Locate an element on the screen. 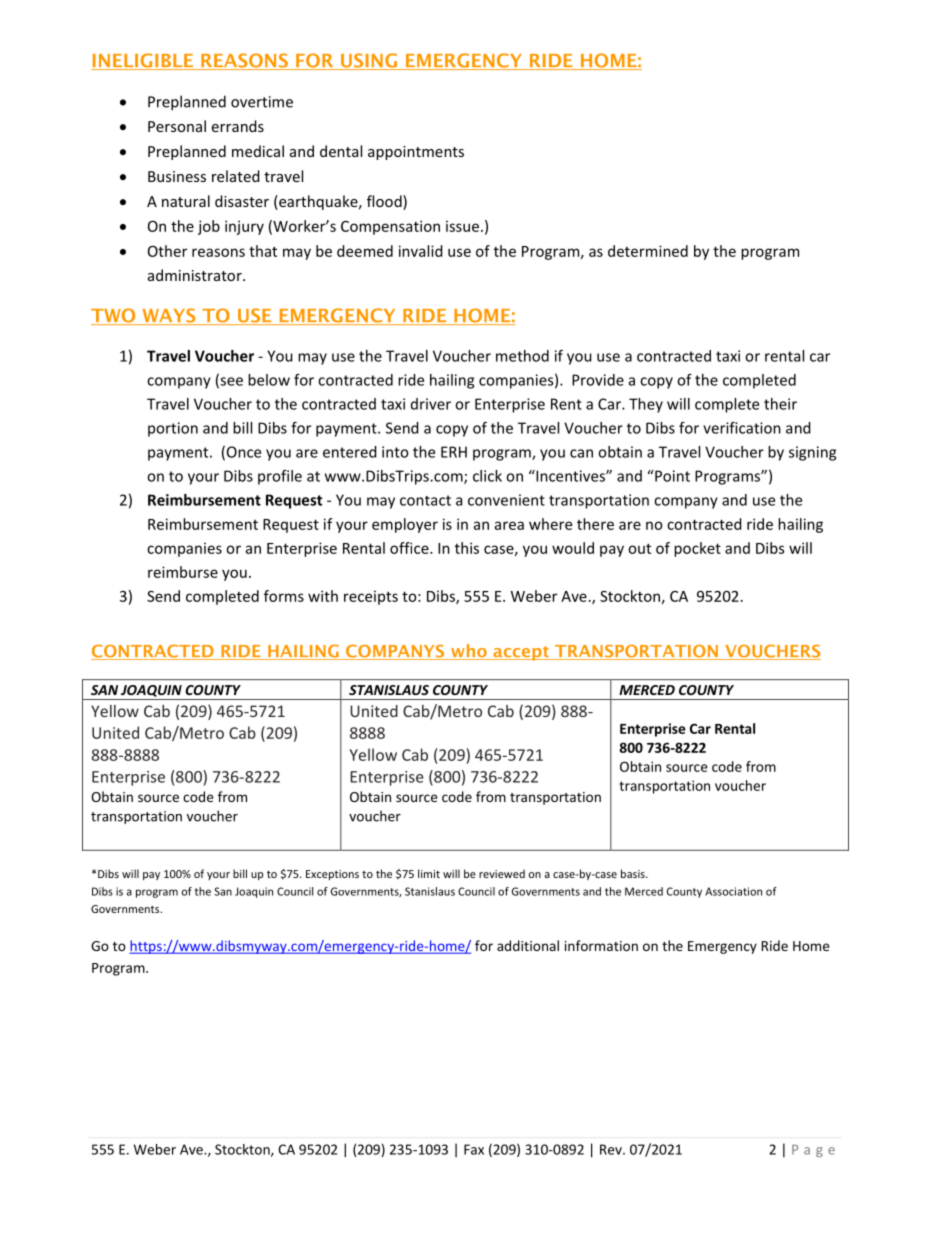  their is located at coordinates (780, 404).
